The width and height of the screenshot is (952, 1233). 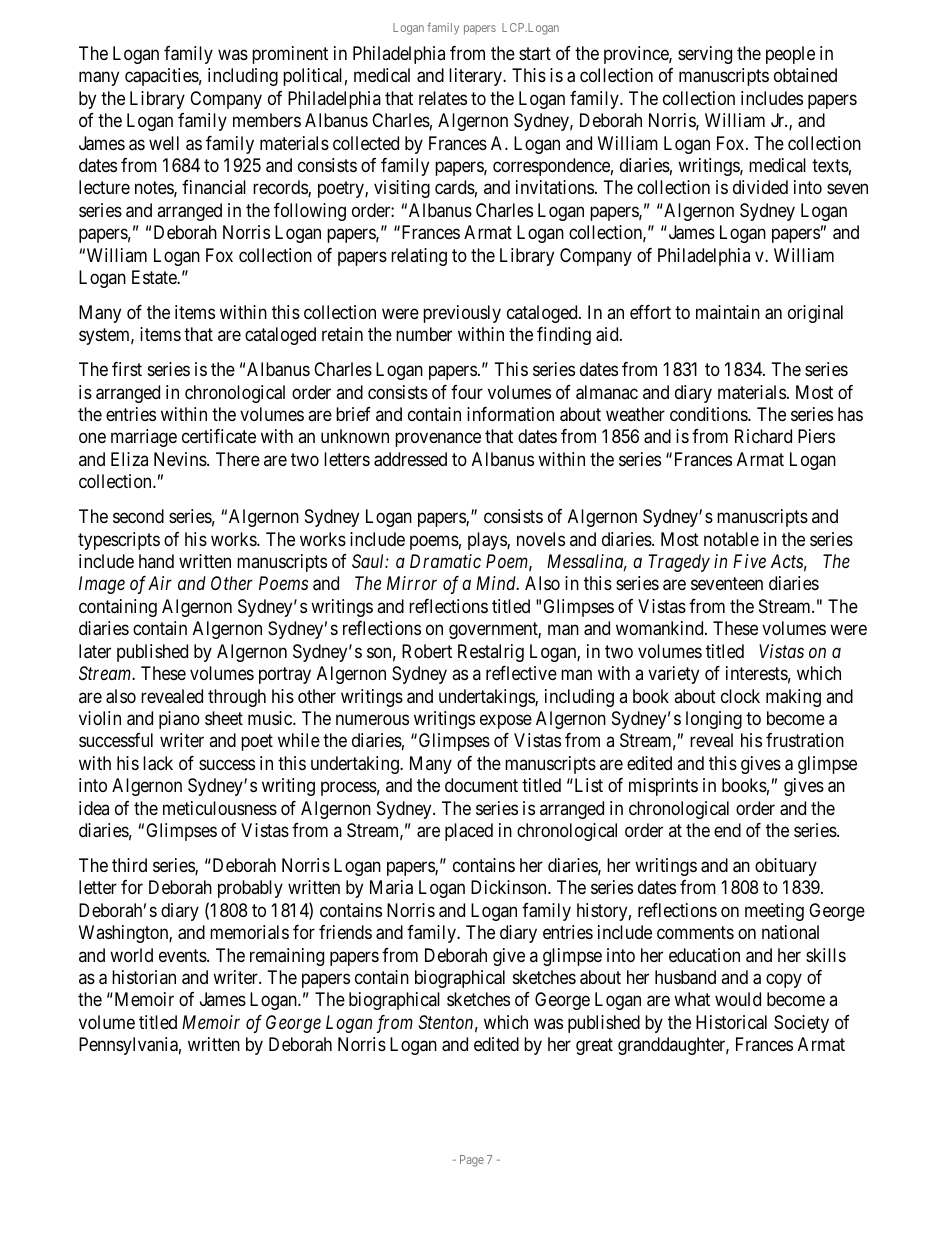 What do you see at coordinates (472, 1161) in the screenshot?
I see `Page` at bounding box center [472, 1161].
